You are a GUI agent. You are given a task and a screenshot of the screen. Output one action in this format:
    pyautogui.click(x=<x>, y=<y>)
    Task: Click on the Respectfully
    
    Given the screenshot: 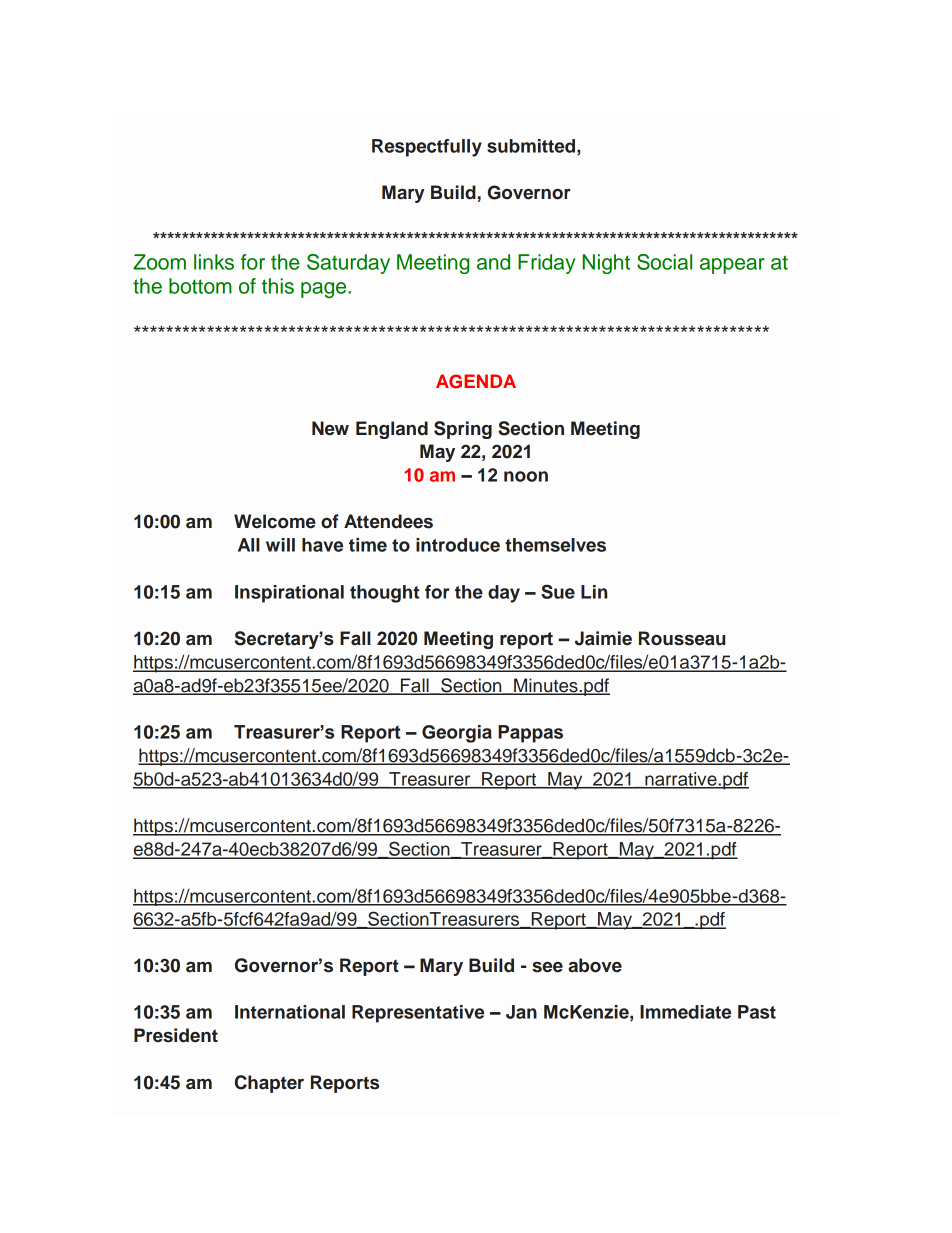 What is the action you would take?
    pyautogui.click(x=427, y=148)
